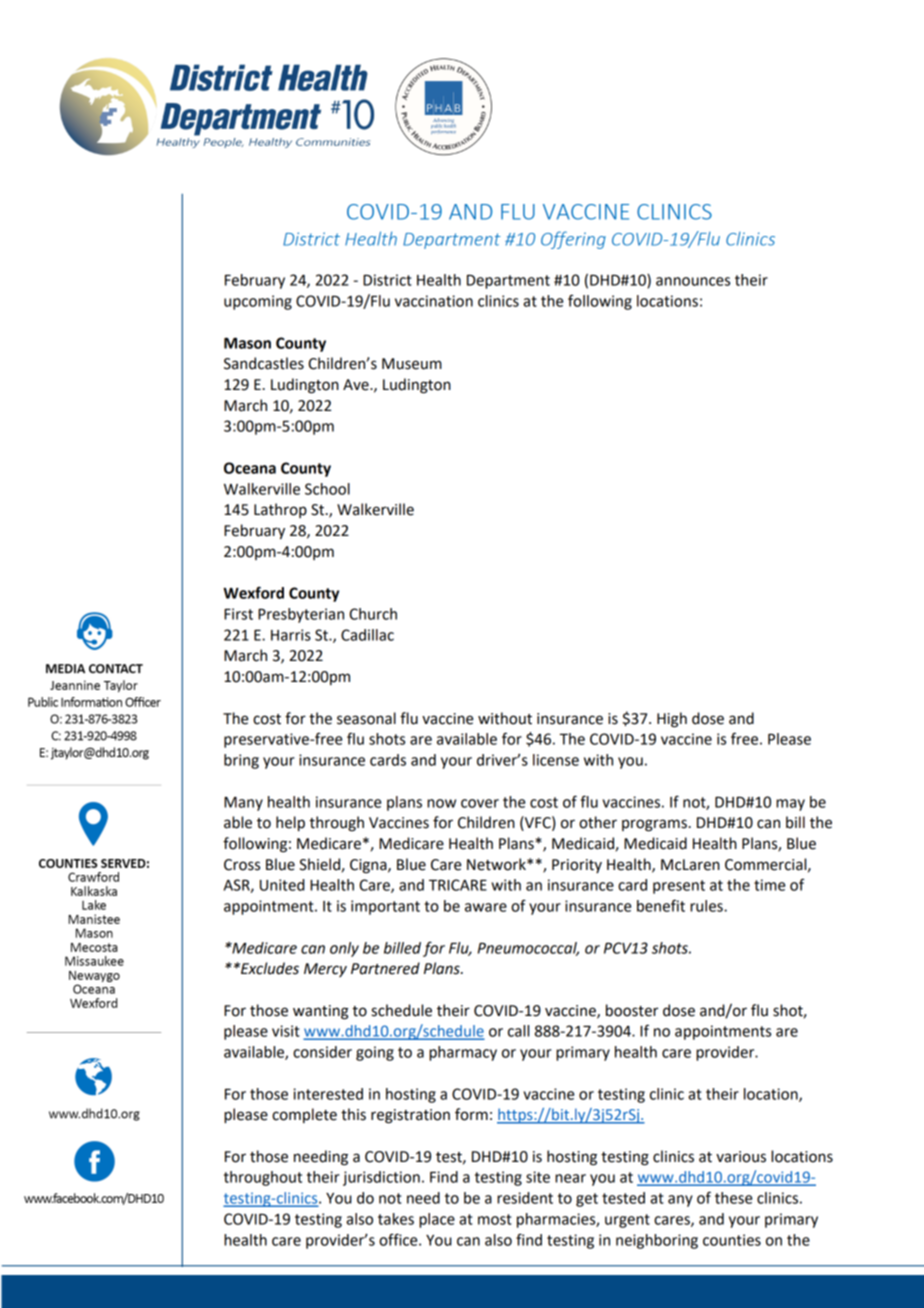  What do you see at coordinates (320, 1012) in the screenshot?
I see `wanting` at bounding box center [320, 1012].
